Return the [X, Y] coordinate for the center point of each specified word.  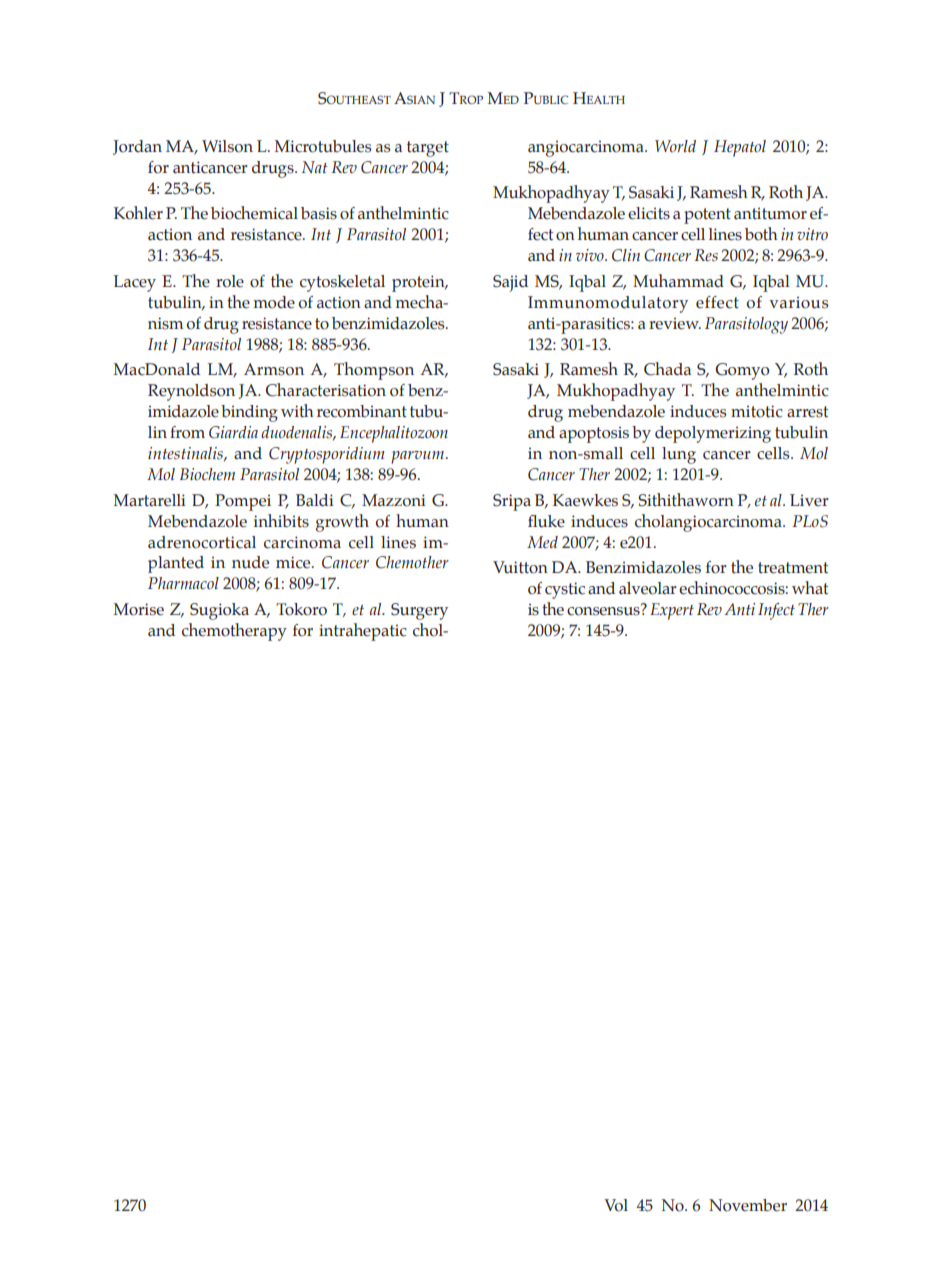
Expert [672, 611]
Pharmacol [183, 583]
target [428, 149]
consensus [604, 610]
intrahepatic [363, 632]
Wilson [227, 146]
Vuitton [520, 567]
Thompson [374, 371]
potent [707, 216]
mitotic [757, 411]
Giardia [233, 432]
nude [250, 562]
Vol [616, 1205]
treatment [793, 568]
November [748, 1205]
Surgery [419, 611]
